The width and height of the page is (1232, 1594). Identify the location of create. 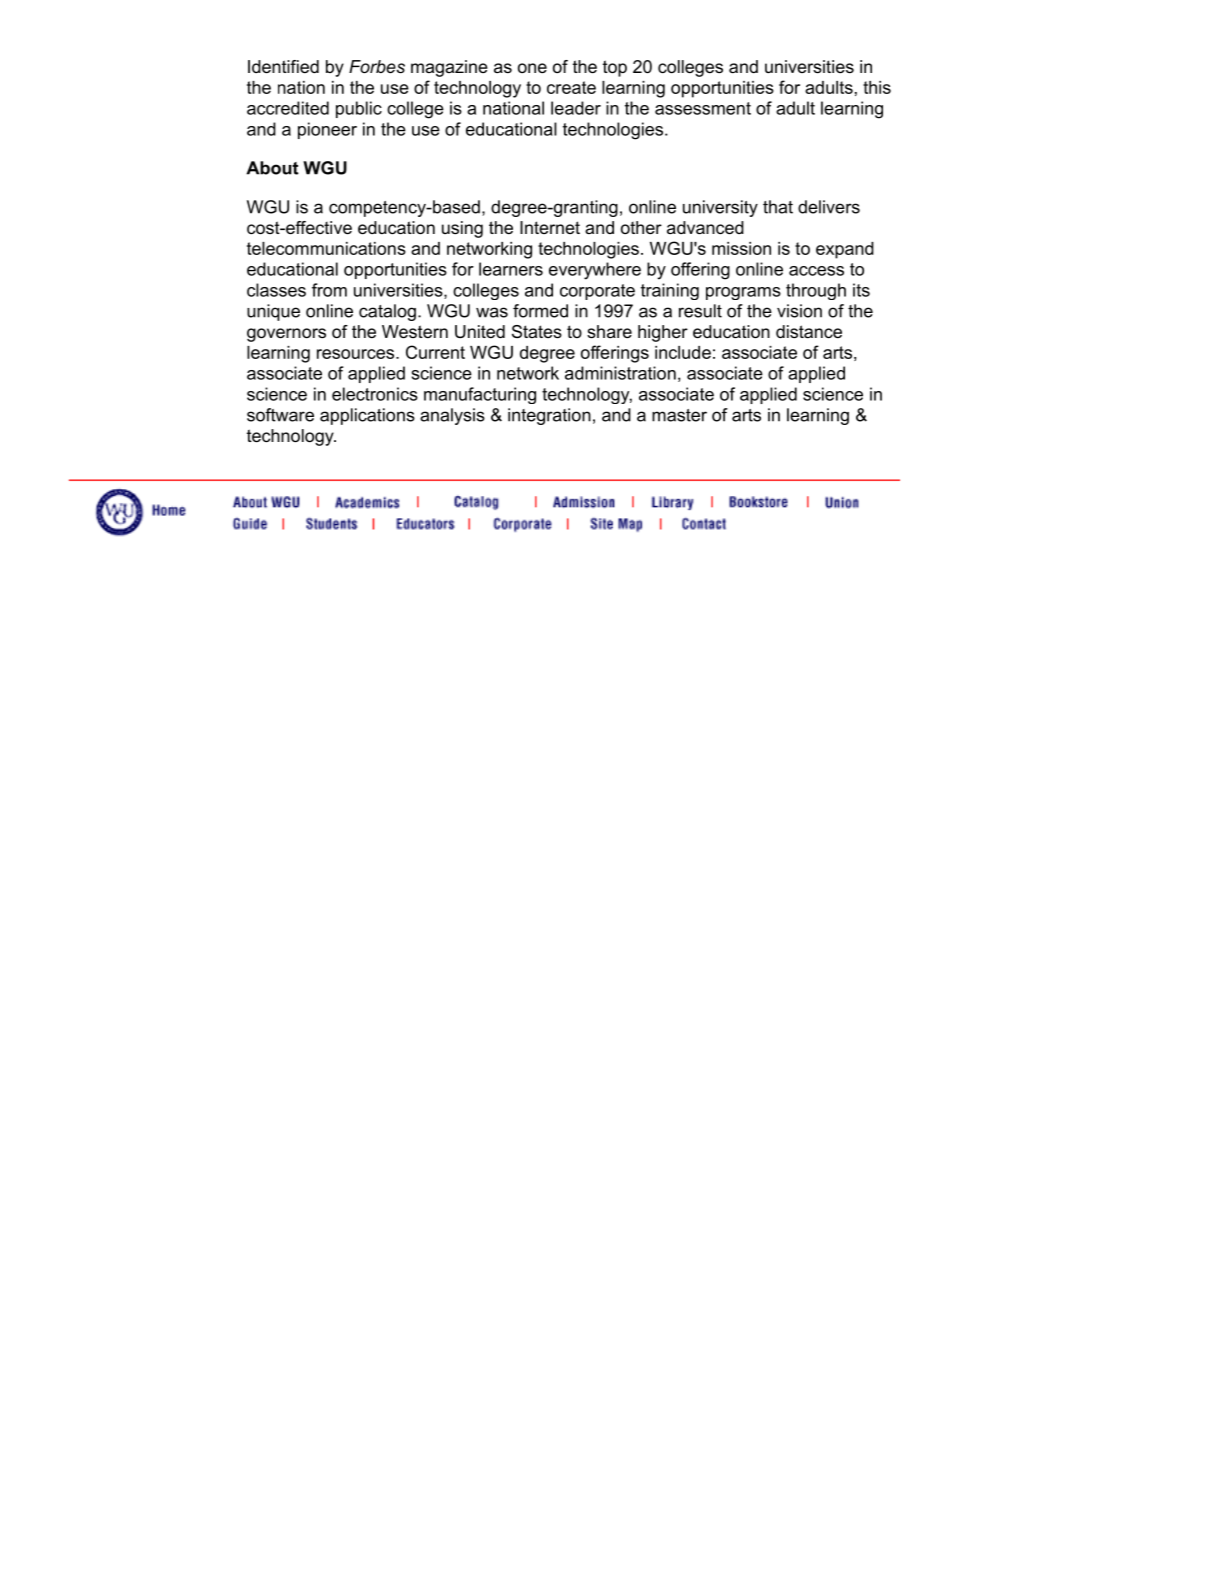
(571, 87).
